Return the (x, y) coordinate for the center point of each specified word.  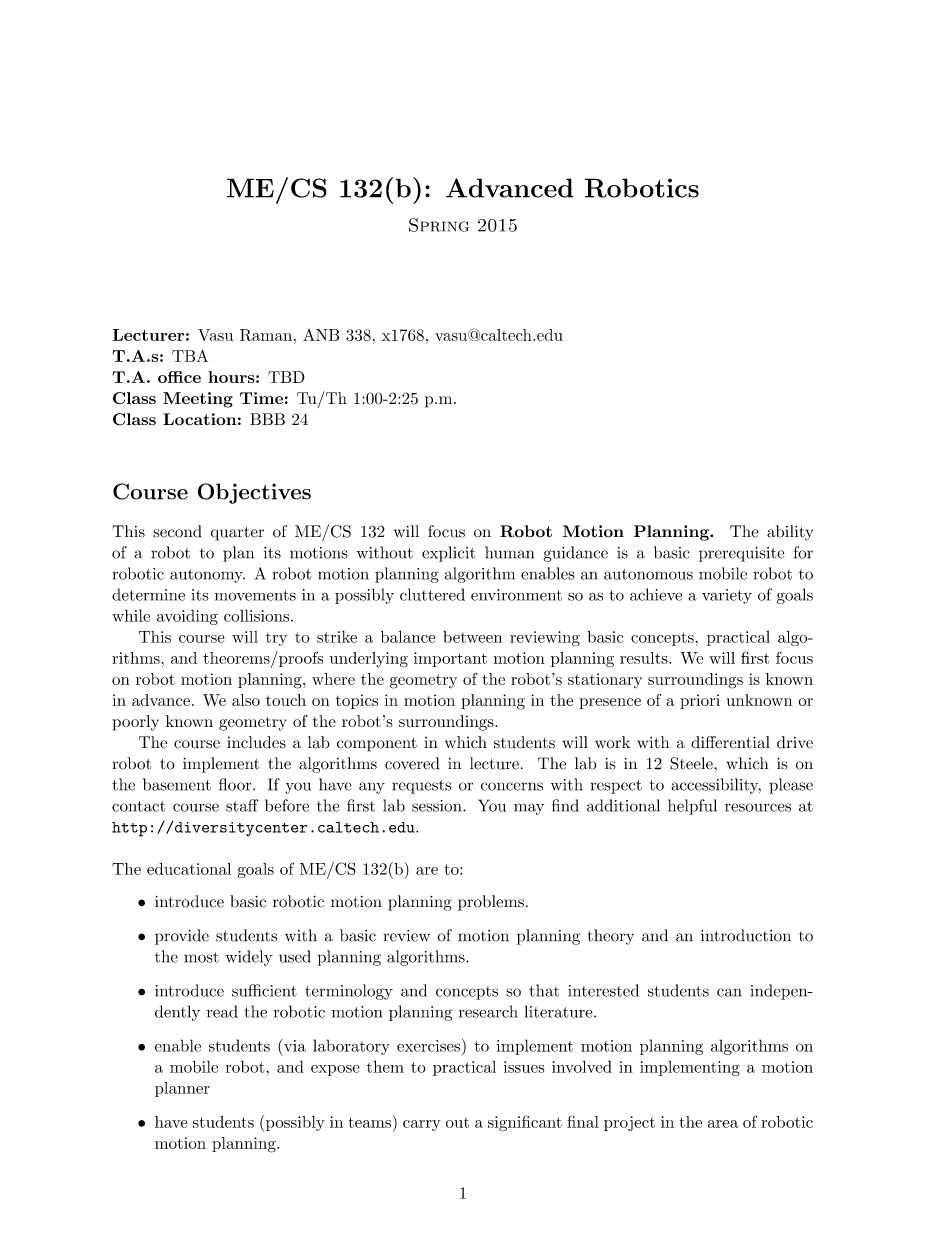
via (295, 1046)
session (438, 806)
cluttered (432, 594)
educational (189, 869)
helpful (692, 807)
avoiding (187, 617)
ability (790, 533)
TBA (190, 356)
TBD (286, 377)
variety (727, 596)
